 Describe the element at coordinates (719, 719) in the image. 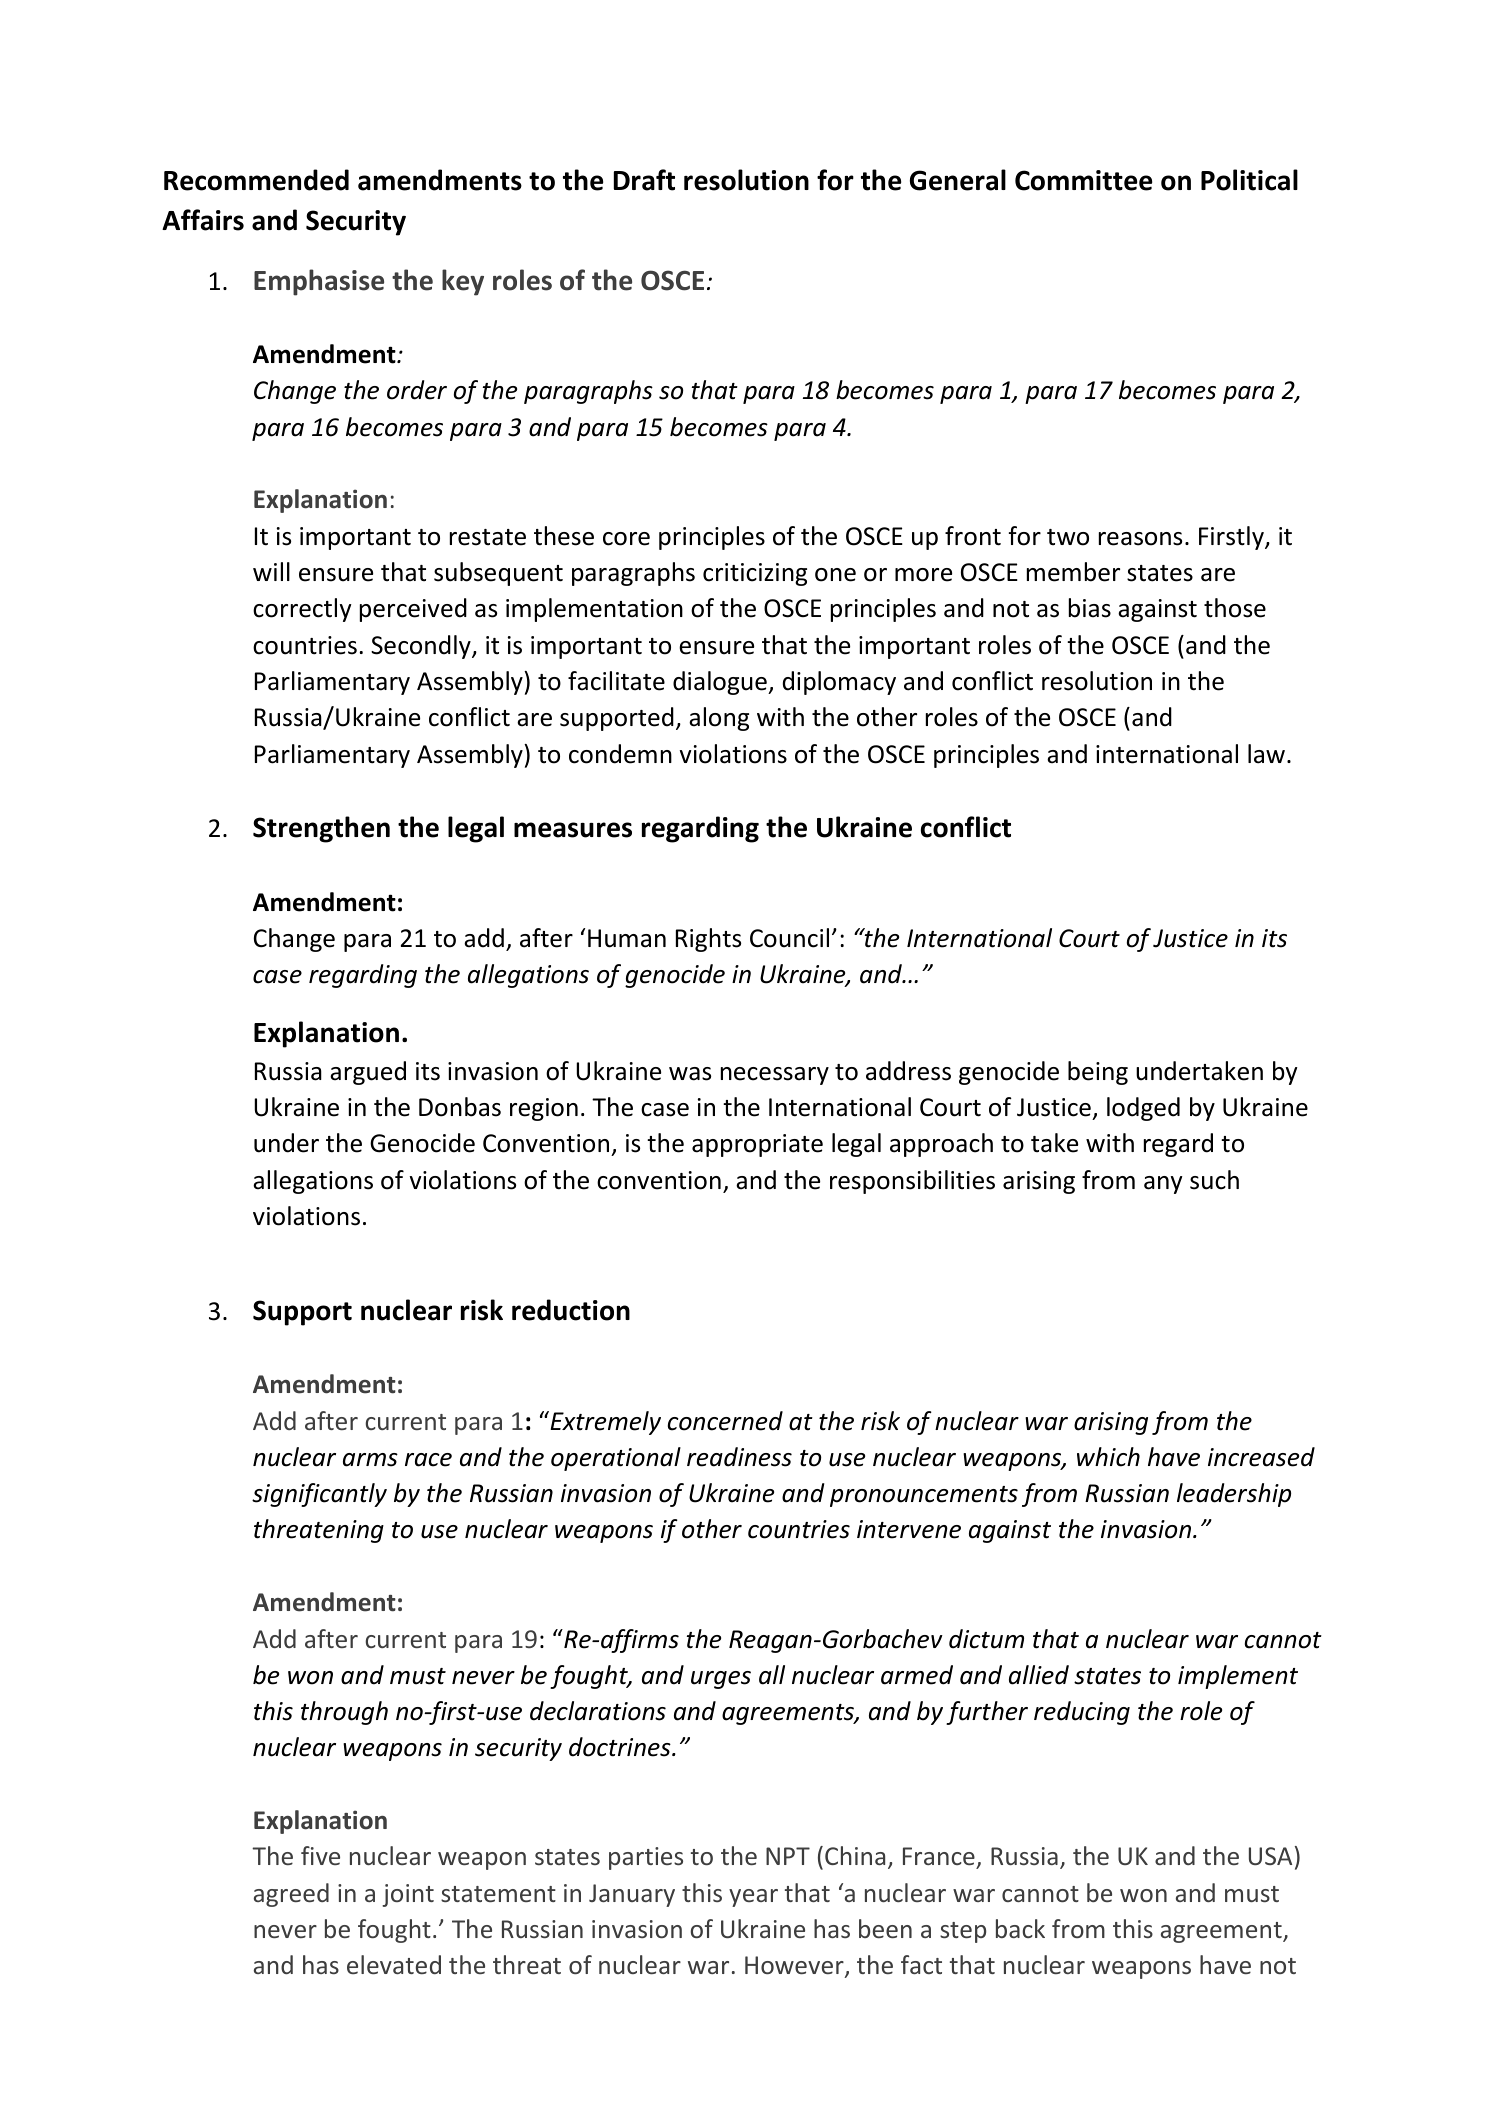

I see `along` at that location.
